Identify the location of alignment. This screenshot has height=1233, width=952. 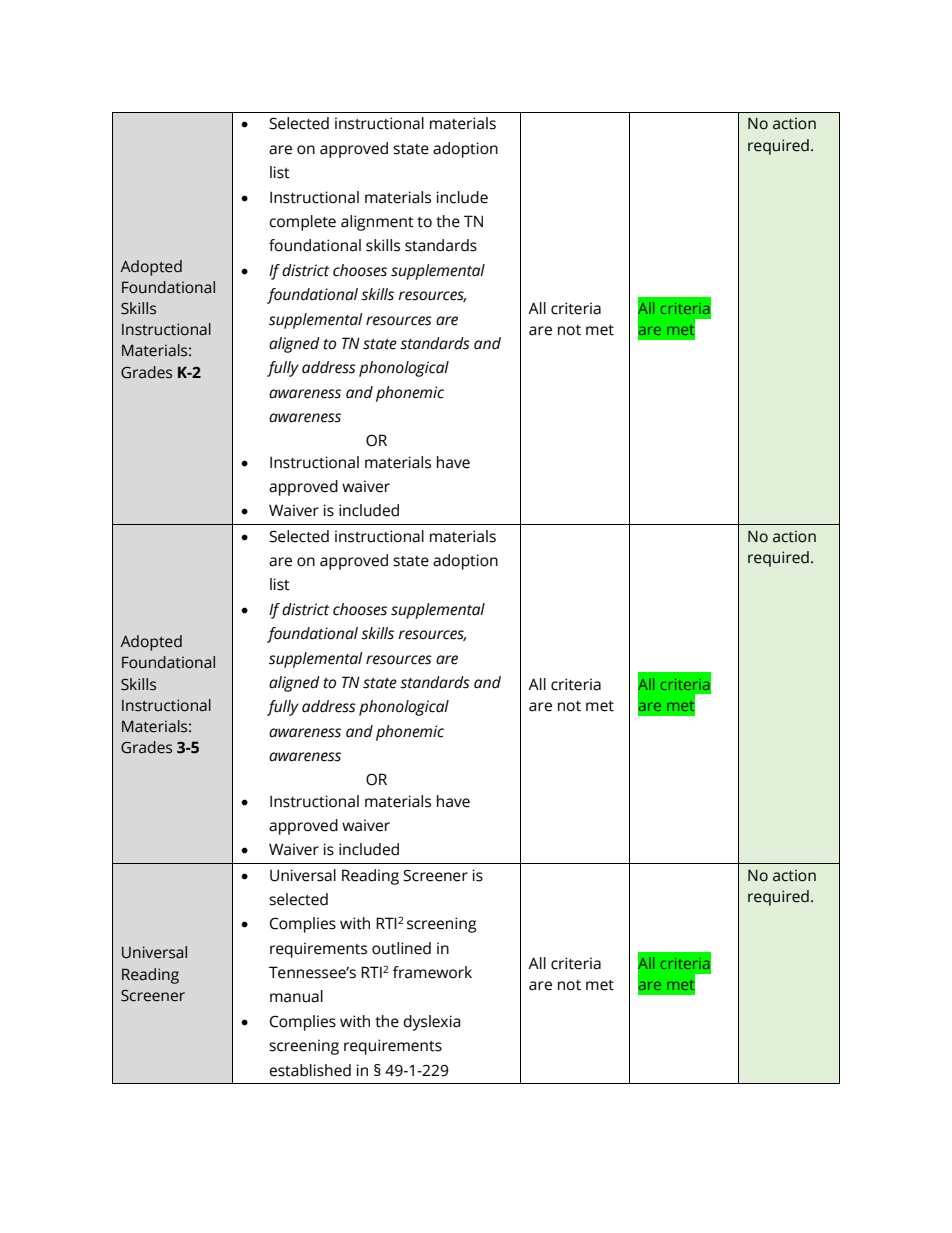
(377, 223).
